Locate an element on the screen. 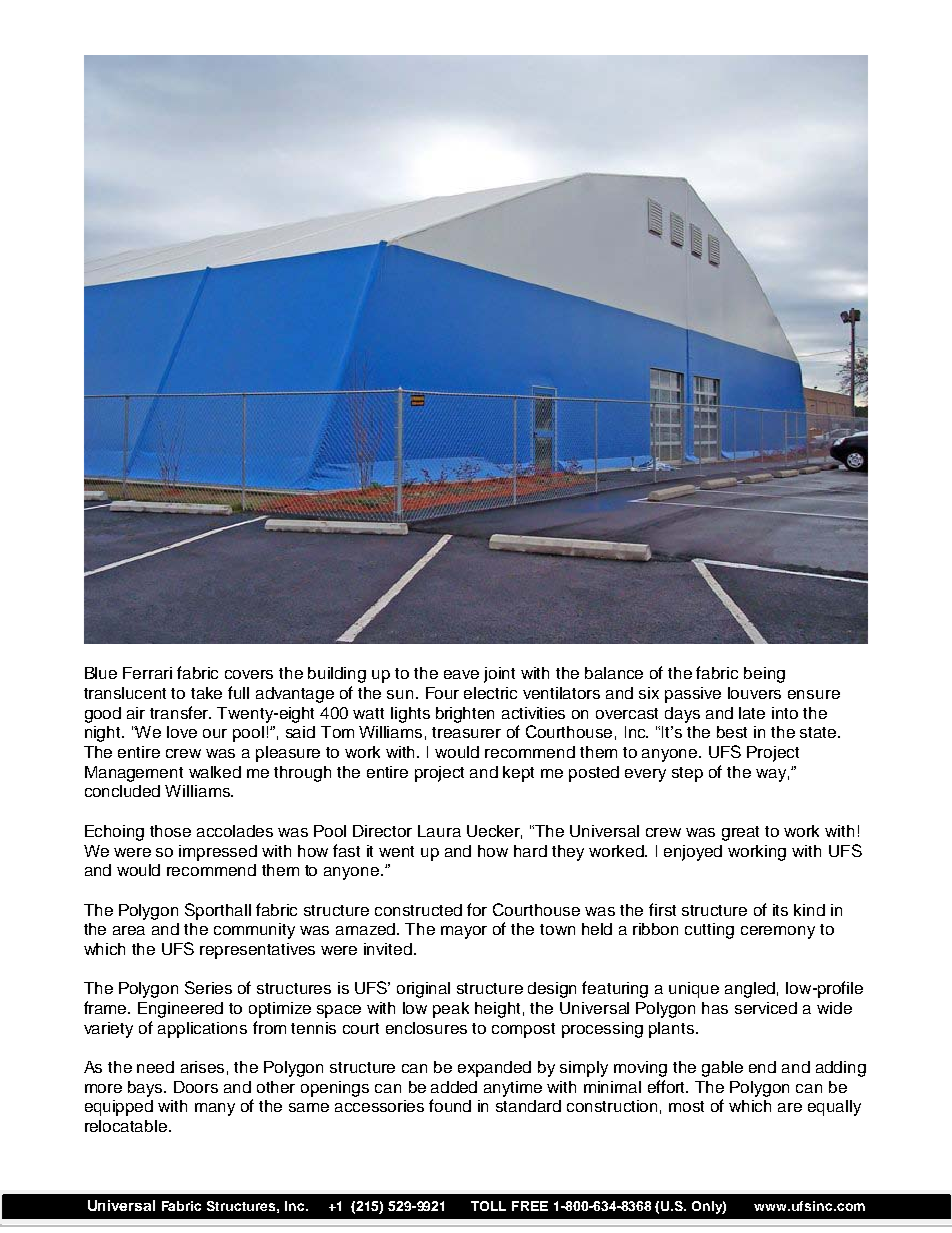 The height and width of the screenshot is (1233, 952). need is located at coordinates (155, 1067).
